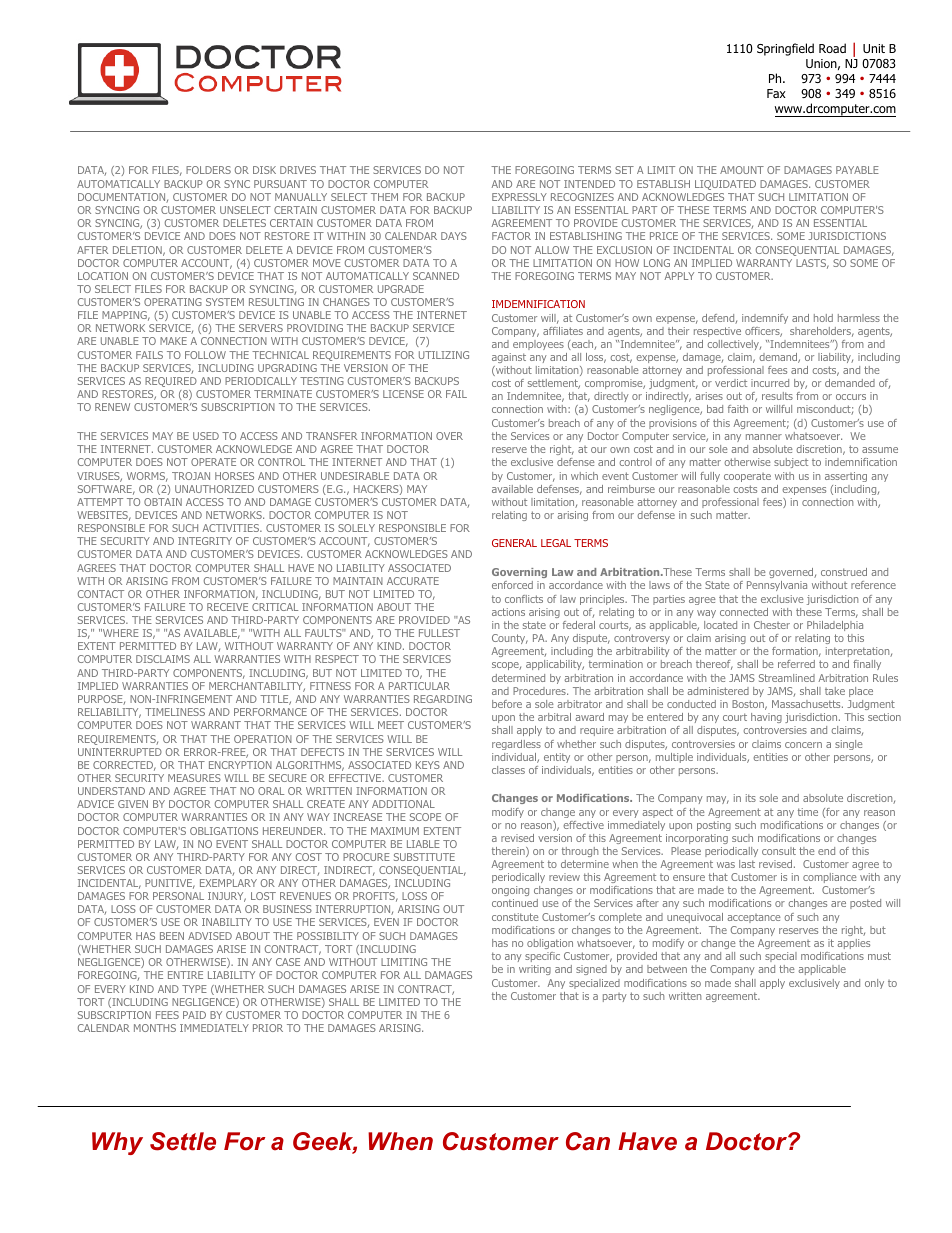 The image size is (952, 1233). I want to click on RECEIVE, so click(227, 607).
